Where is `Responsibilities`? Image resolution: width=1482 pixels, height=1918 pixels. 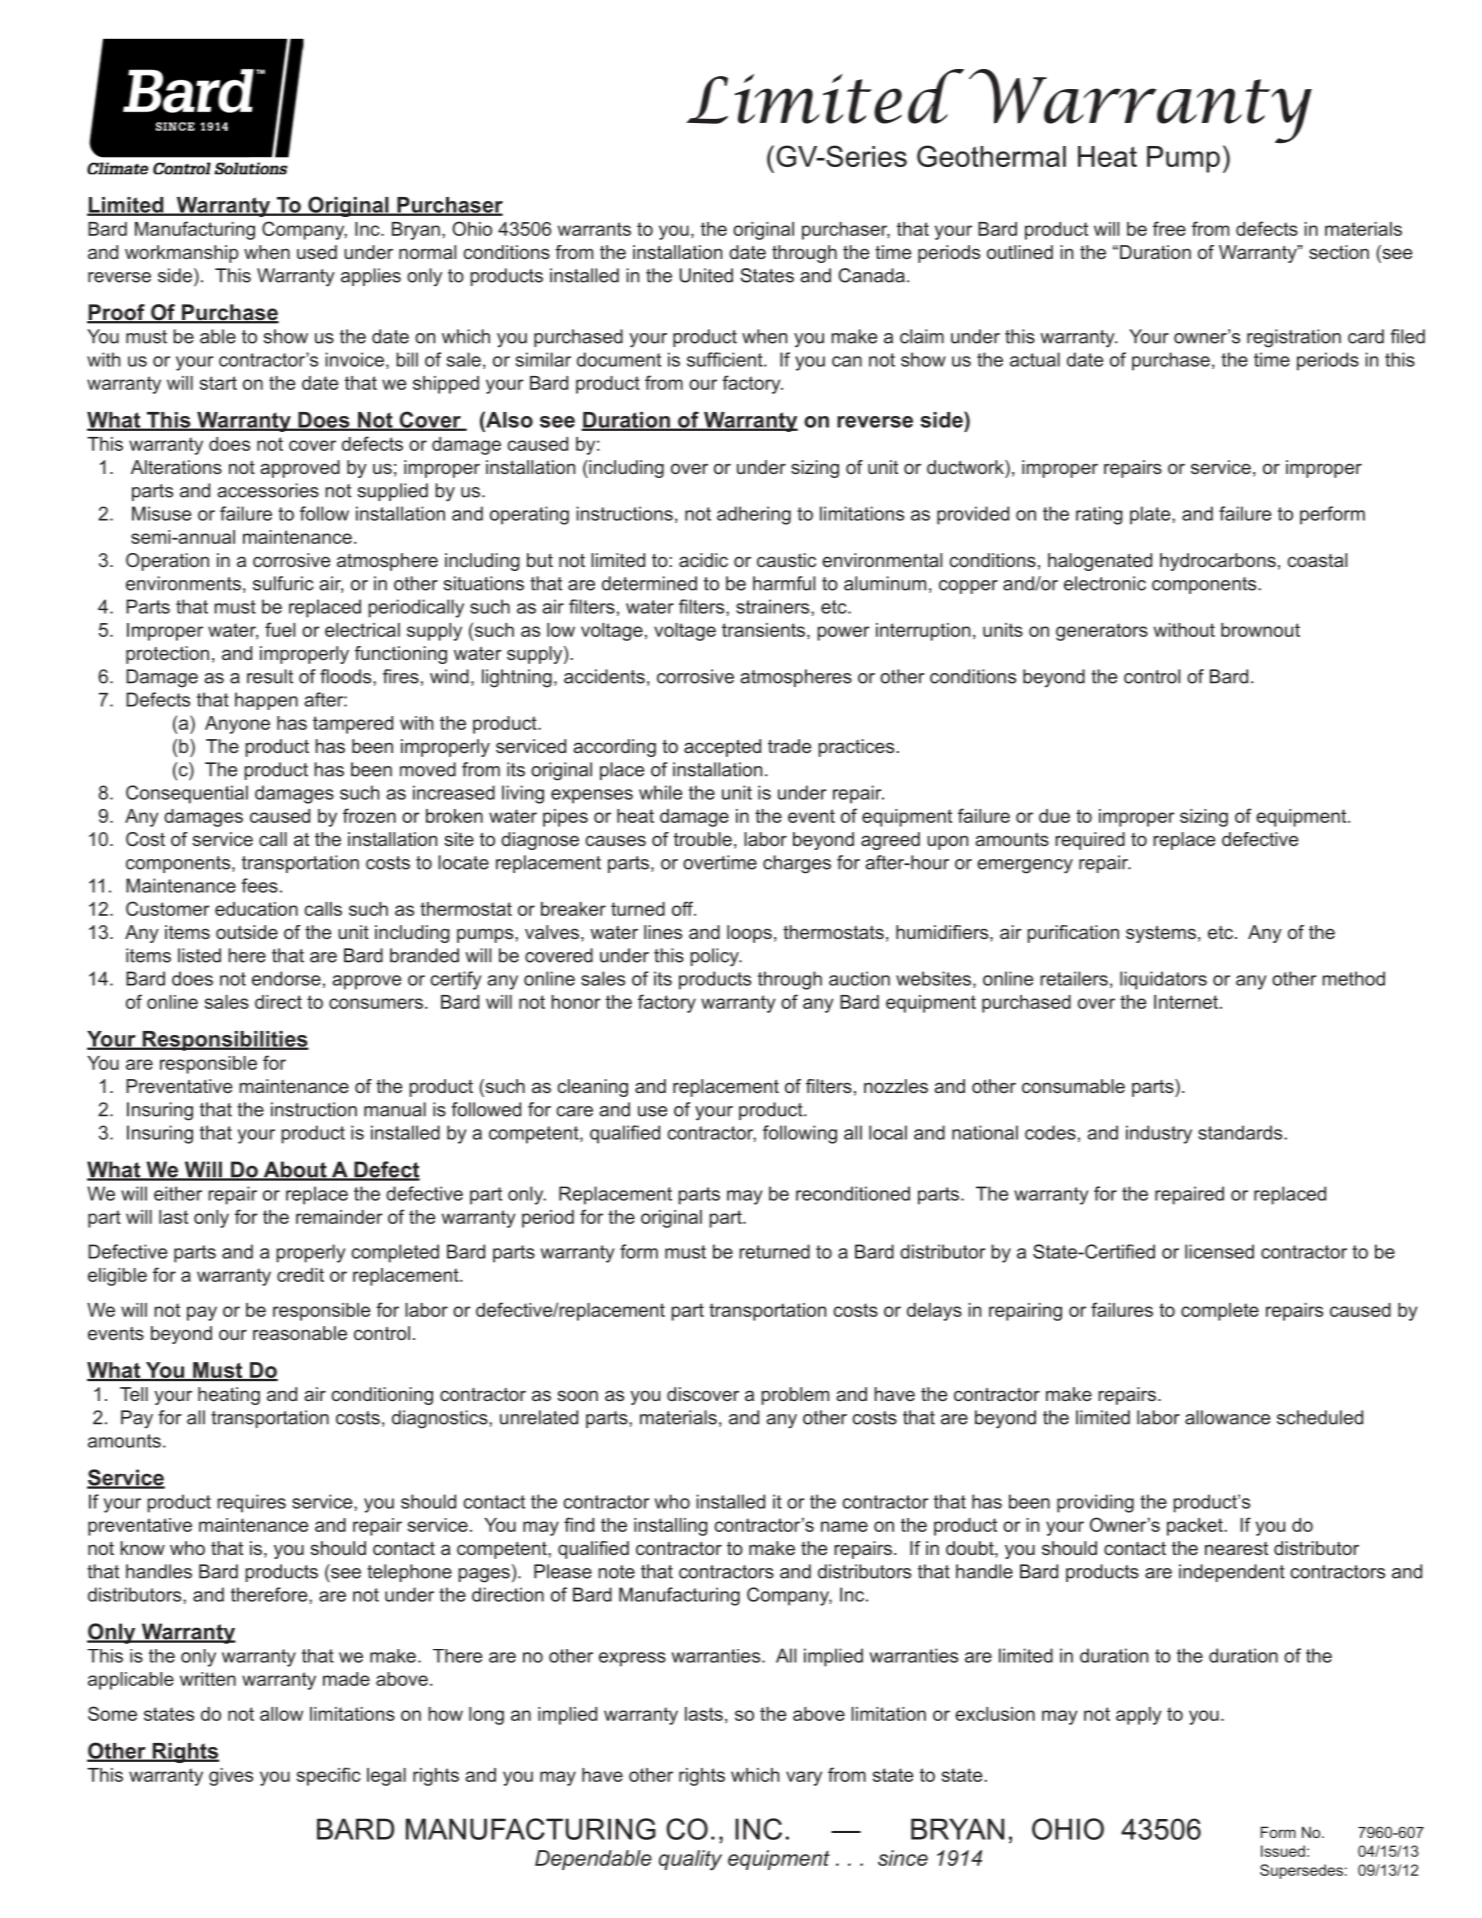
Responsibilities is located at coordinates (224, 1041).
